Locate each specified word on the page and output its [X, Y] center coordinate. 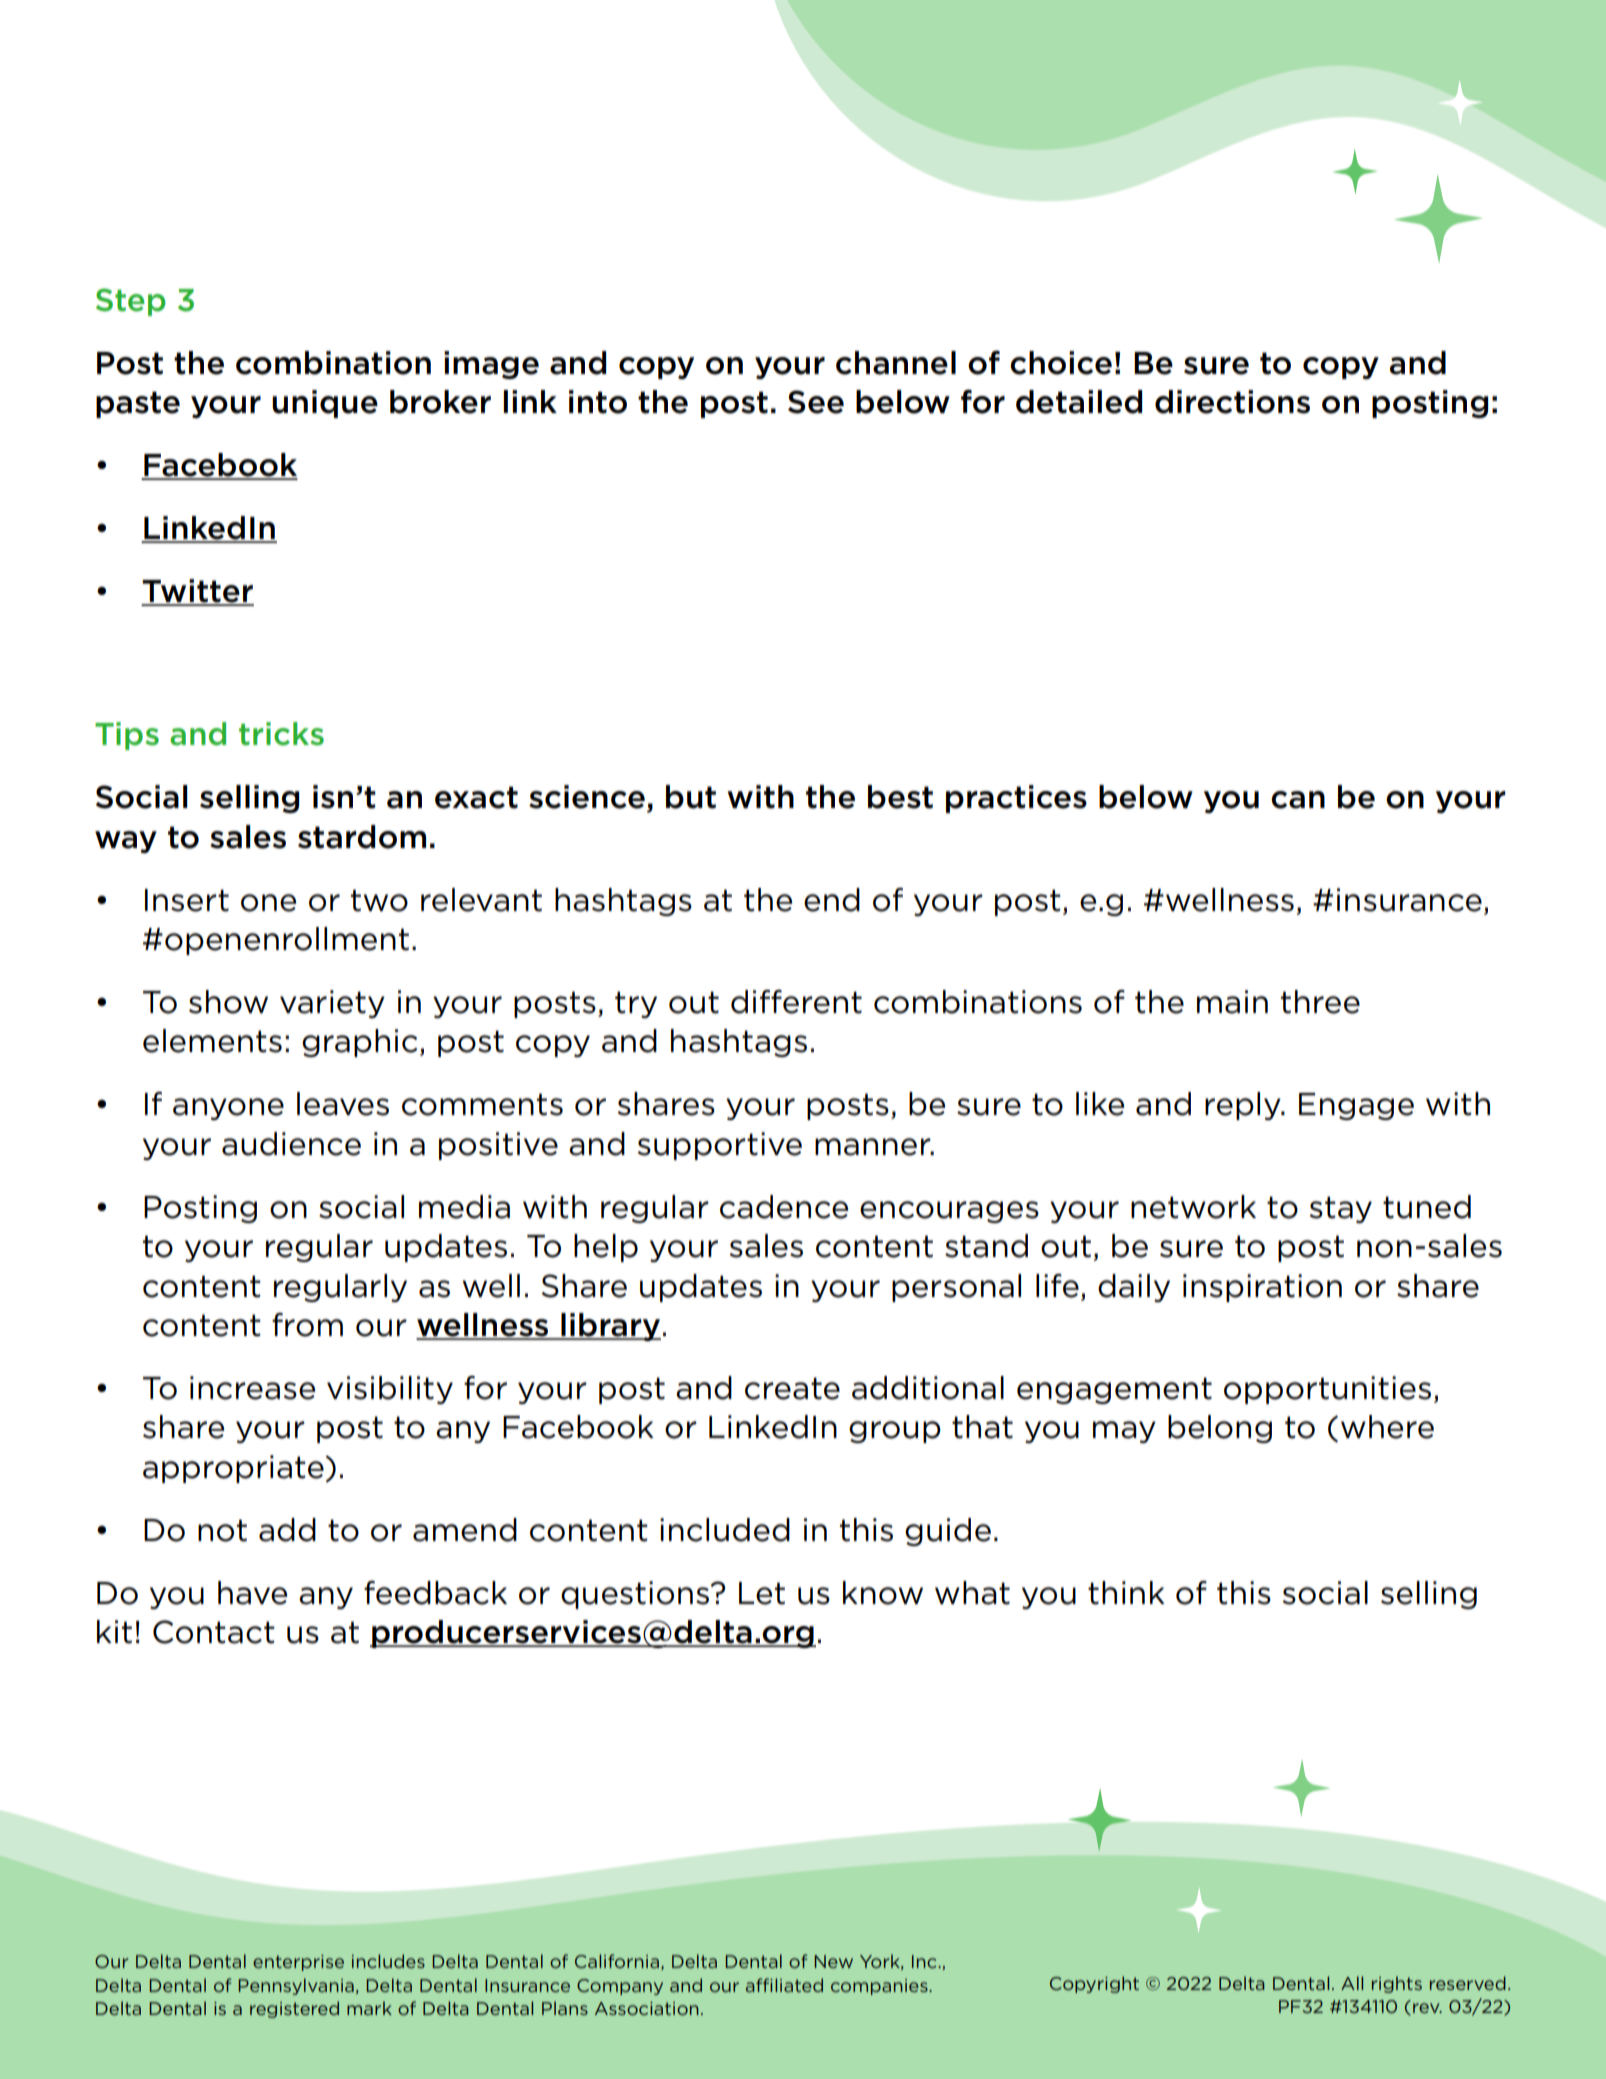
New [833, 1961]
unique [325, 404]
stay [1341, 1209]
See [816, 402]
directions [1232, 402]
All [1352, 1983]
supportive [720, 1146]
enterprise [298, 1963]
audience [291, 1144]
